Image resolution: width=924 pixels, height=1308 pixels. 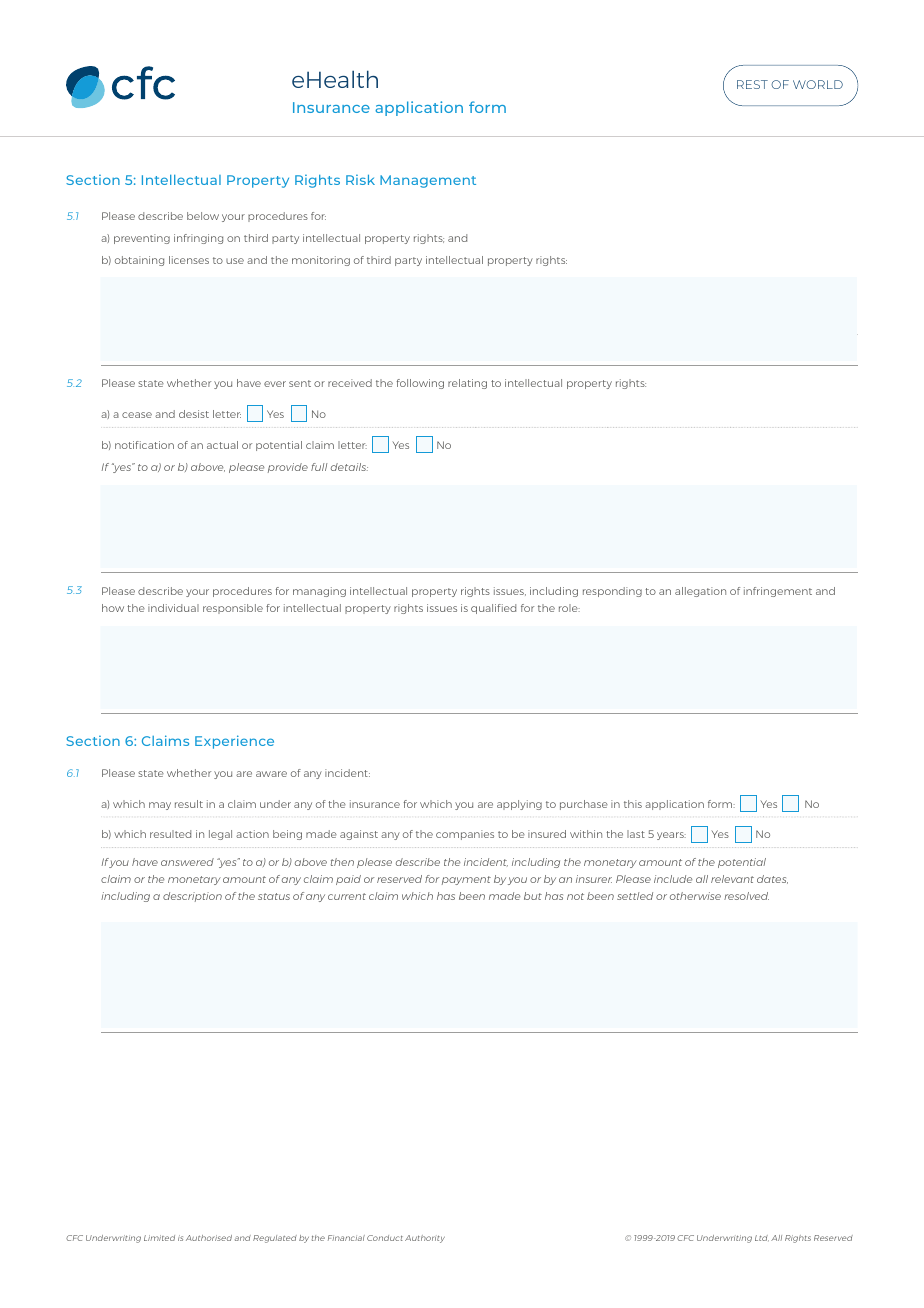 I want to click on below, so click(x=203, y=216).
